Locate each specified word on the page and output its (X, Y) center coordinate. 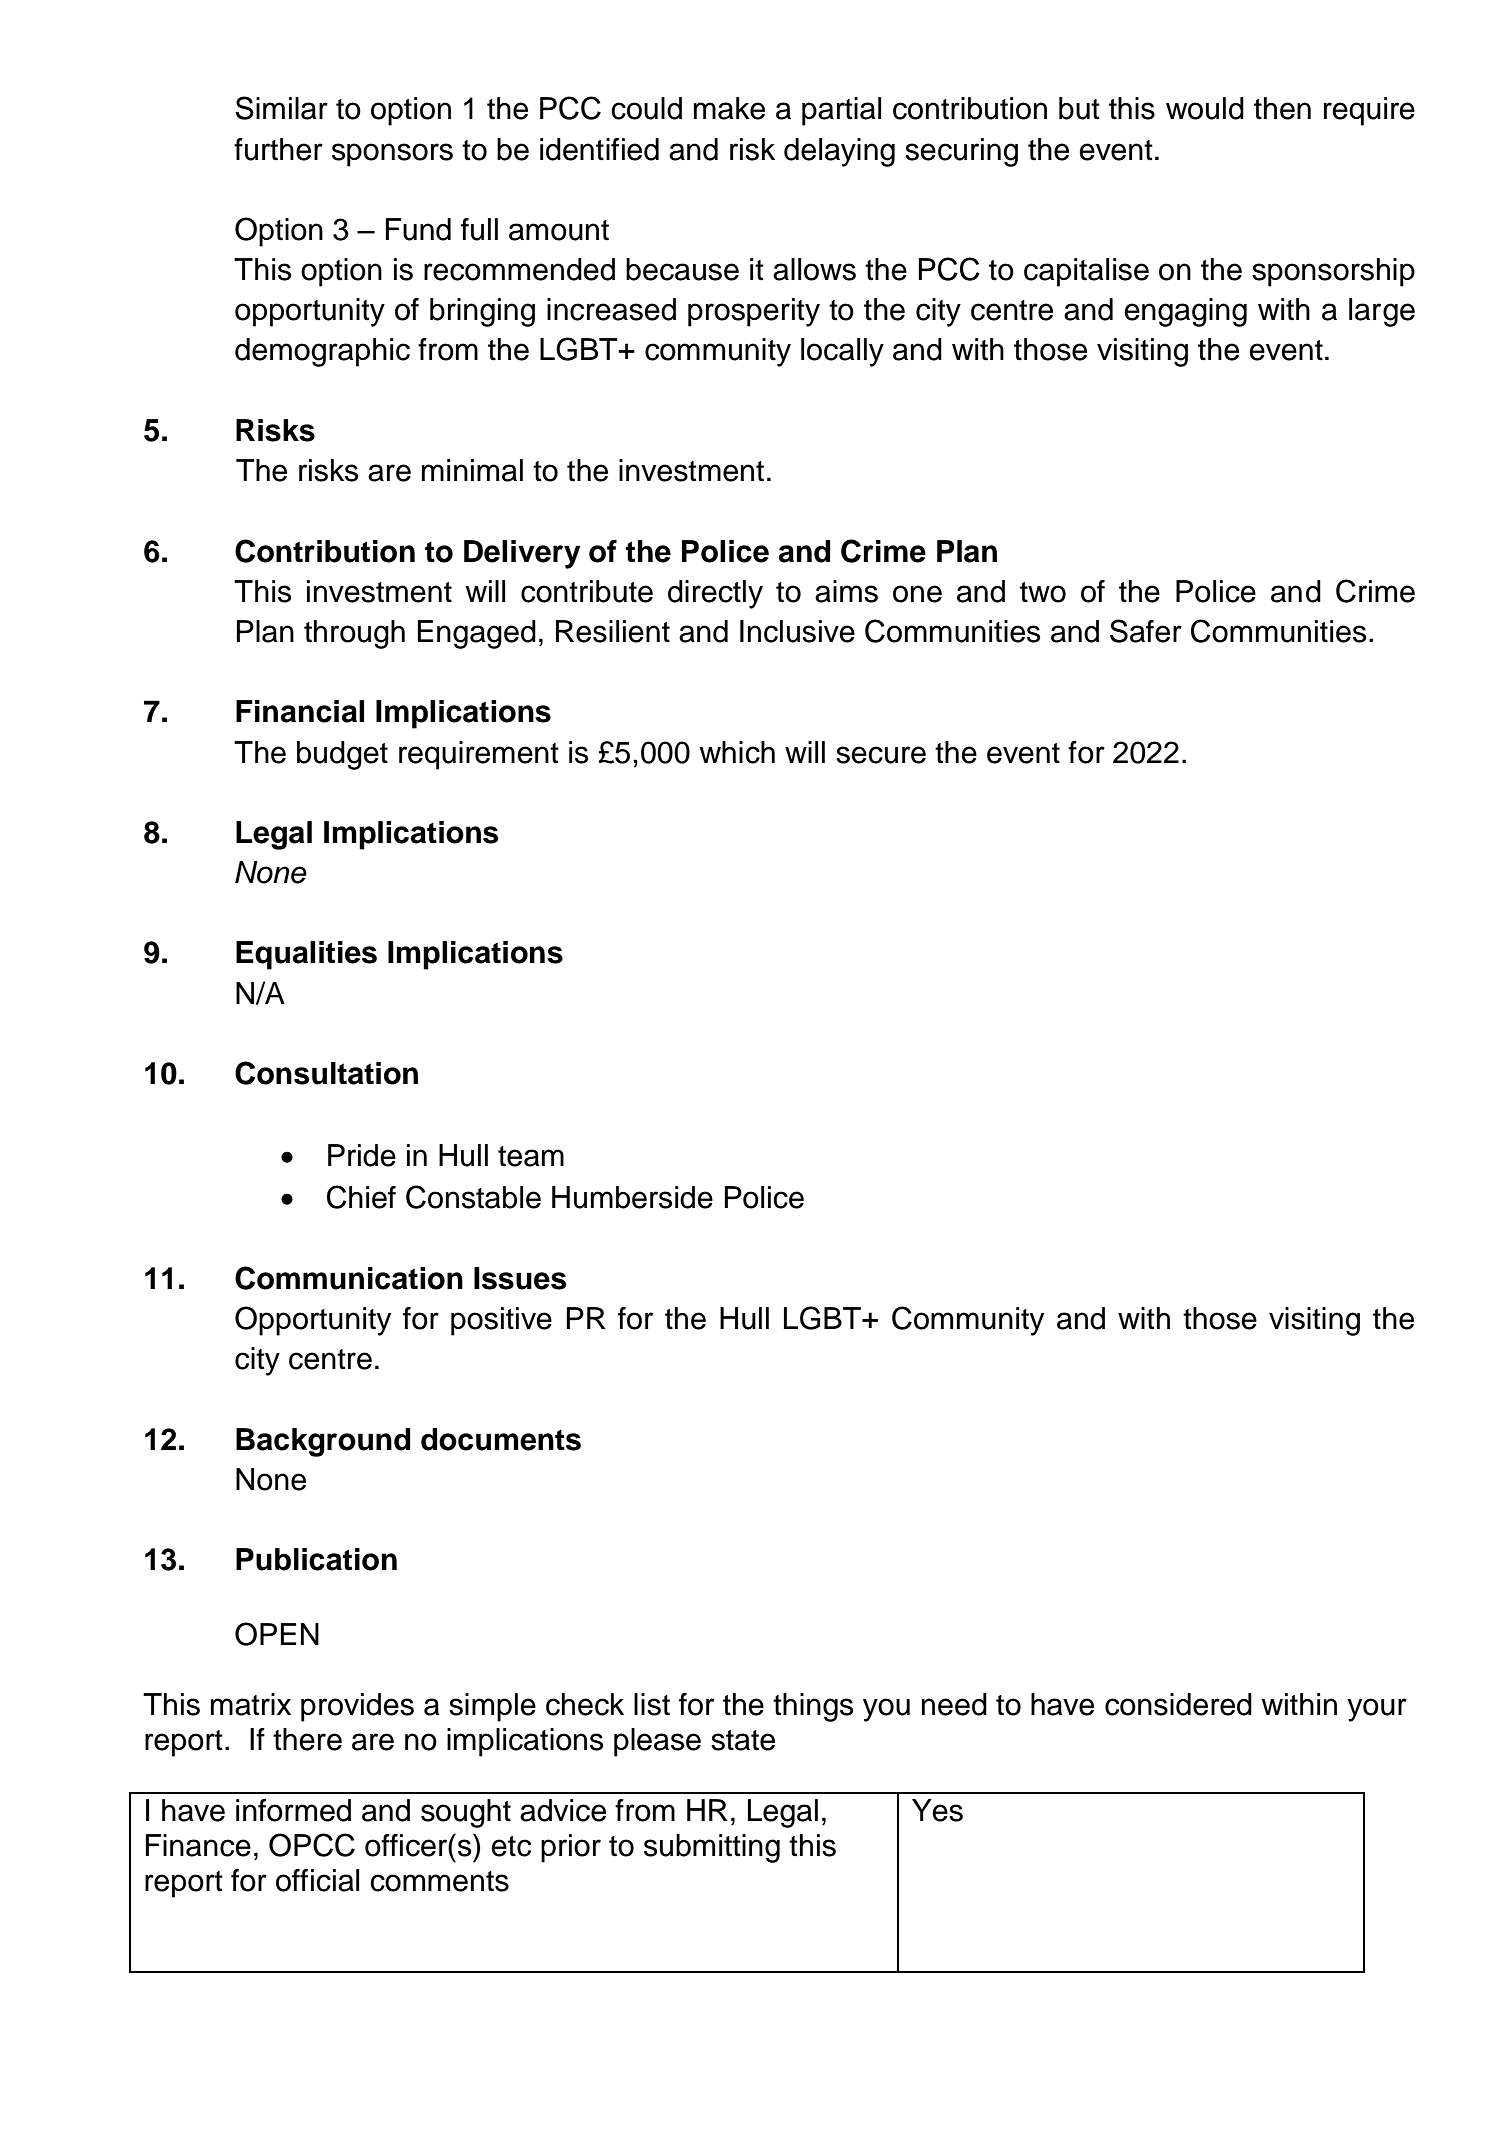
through (354, 634)
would (1205, 108)
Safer (1146, 631)
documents (501, 1439)
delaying (839, 152)
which (737, 752)
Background (323, 1442)
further (278, 149)
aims (846, 591)
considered (1178, 1704)
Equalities (306, 955)
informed (293, 1810)
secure (881, 755)
